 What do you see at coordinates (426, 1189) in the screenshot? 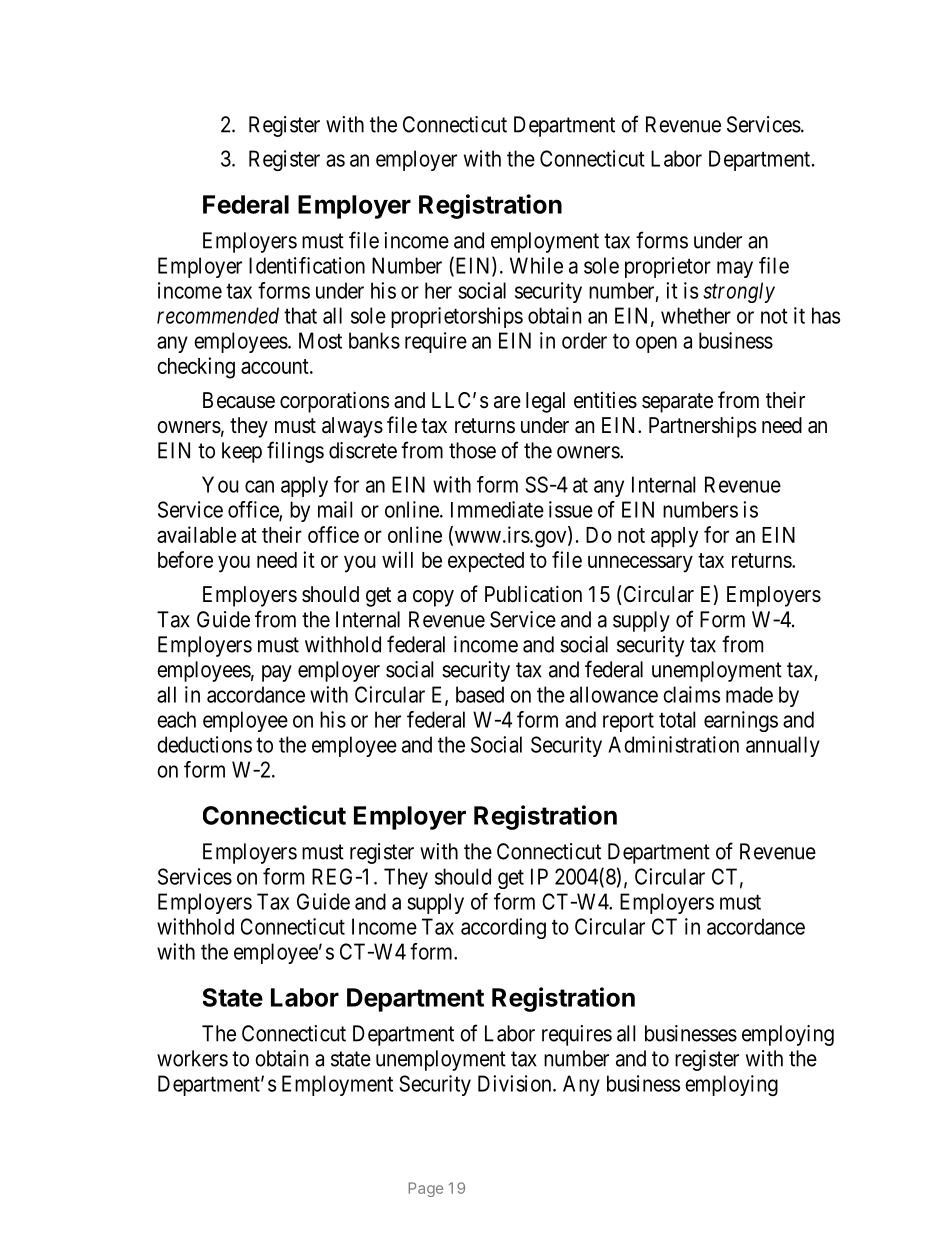
I see `Page` at bounding box center [426, 1189].
